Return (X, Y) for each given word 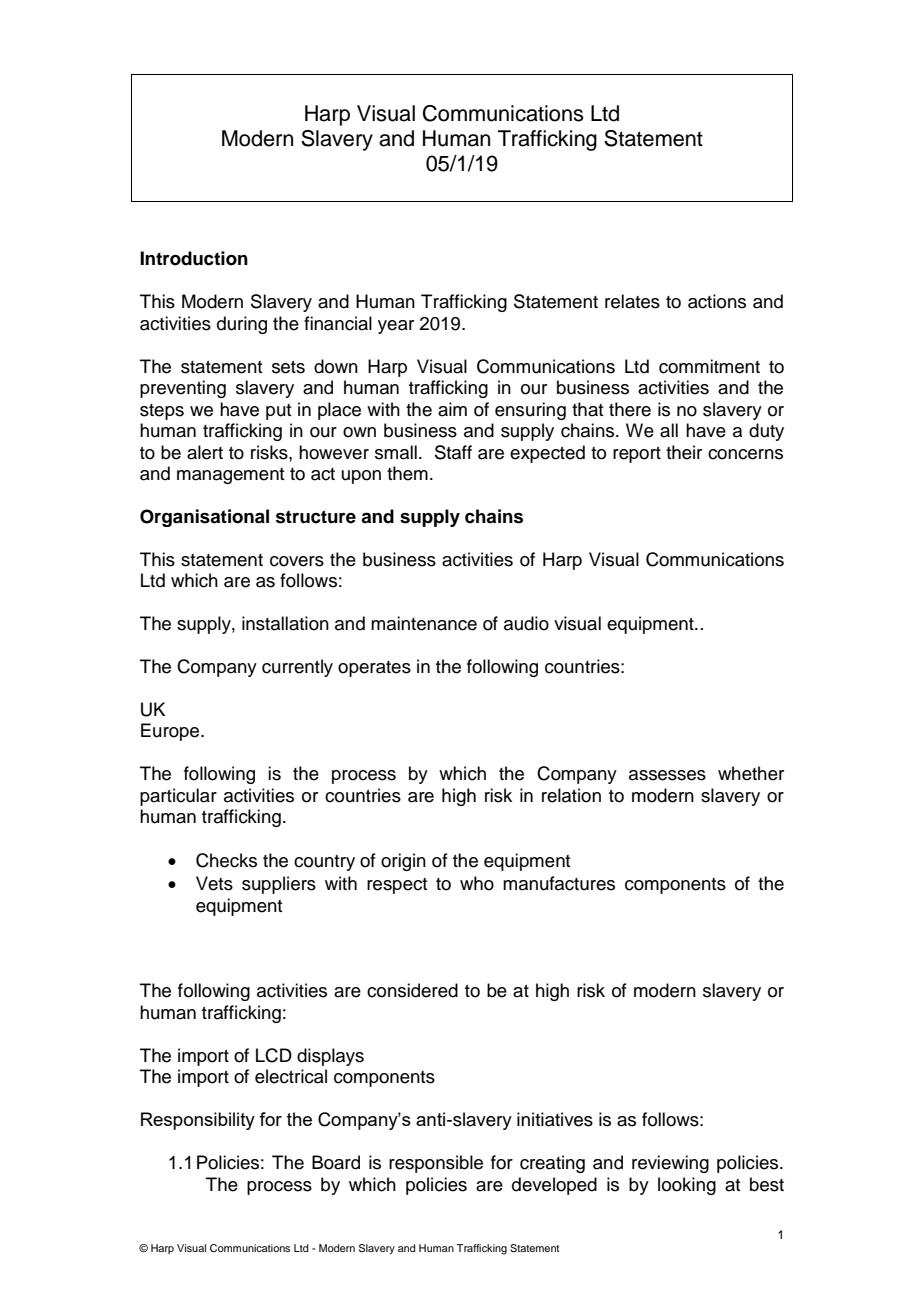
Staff (453, 452)
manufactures (559, 883)
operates (374, 669)
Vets (214, 883)
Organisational (204, 518)
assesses (667, 775)
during (242, 325)
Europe (171, 732)
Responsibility (198, 1121)
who (477, 883)
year (396, 327)
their (684, 452)
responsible (436, 1164)
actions (717, 301)
